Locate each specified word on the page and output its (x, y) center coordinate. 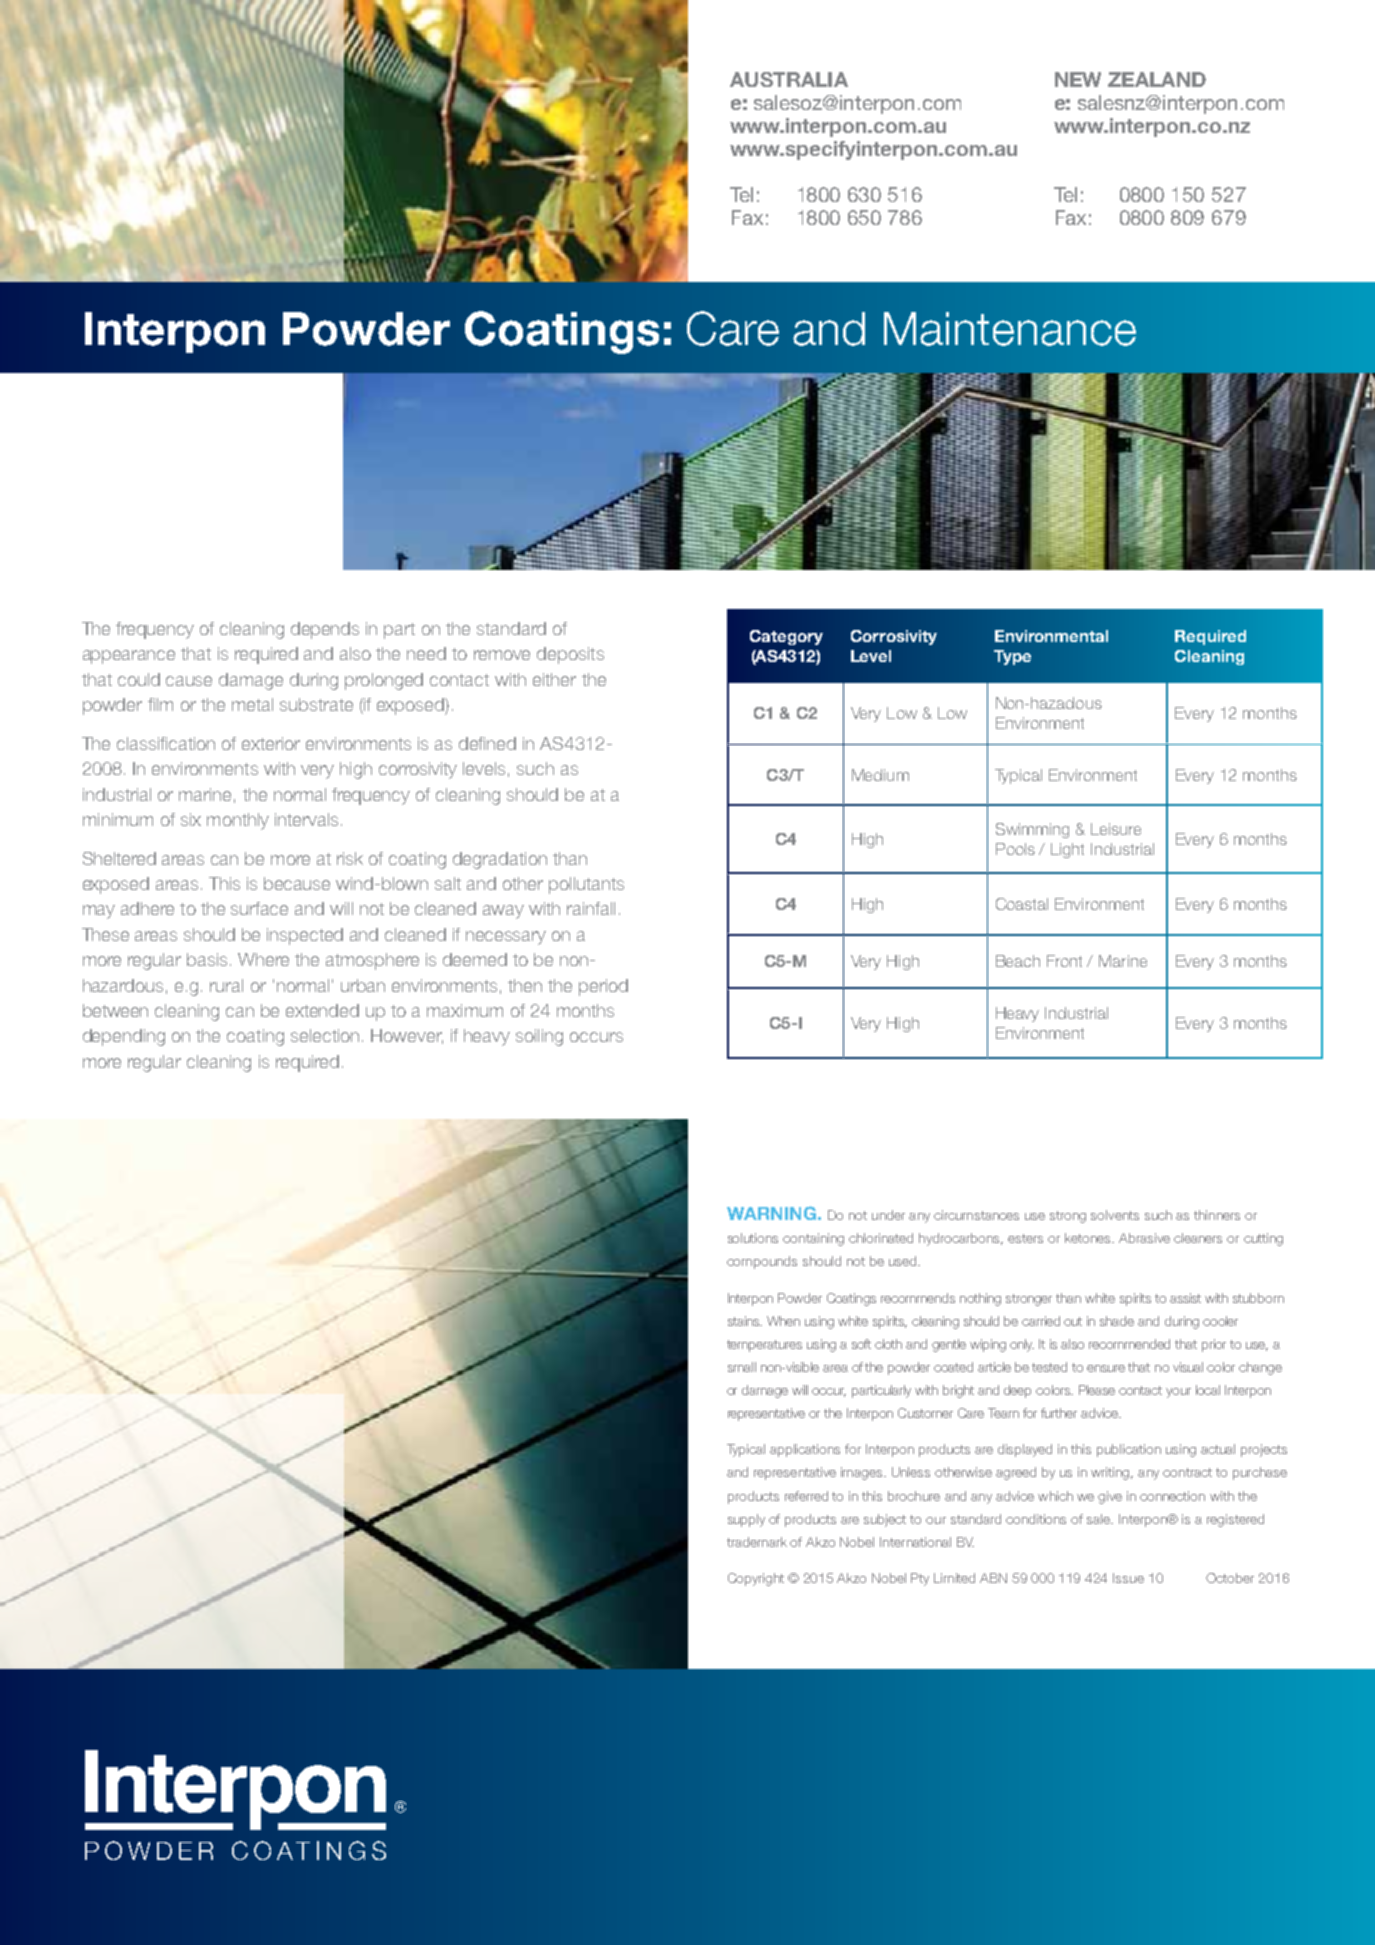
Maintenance (1010, 329)
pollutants (586, 885)
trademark (757, 1542)
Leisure (1116, 829)
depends (325, 630)
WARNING (771, 1213)
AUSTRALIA (789, 79)
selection (325, 1035)
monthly (238, 821)
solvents (1115, 1215)
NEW (1078, 79)
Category (786, 637)
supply (746, 1520)
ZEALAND (1157, 79)
